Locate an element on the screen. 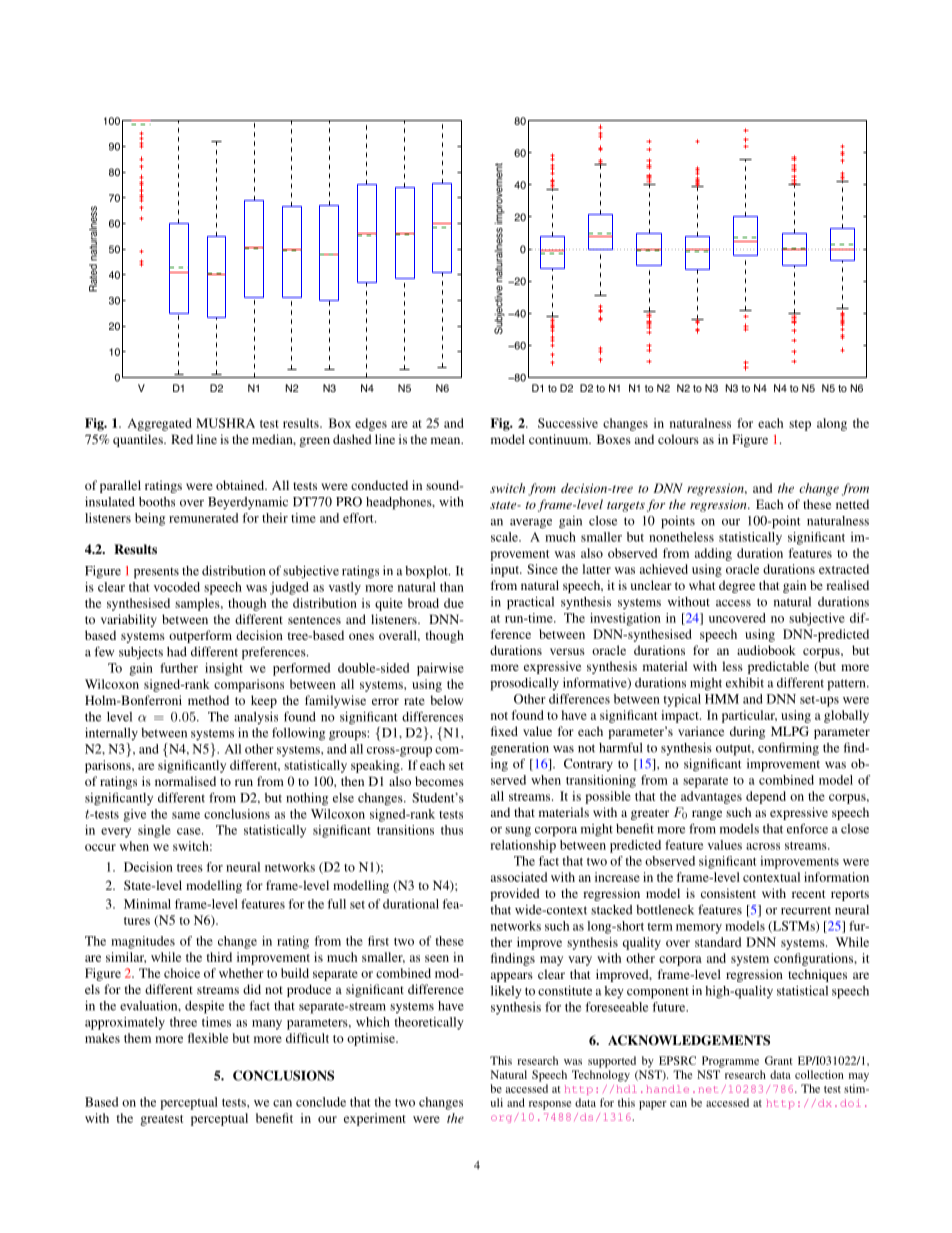  continuum is located at coordinates (560, 439).
